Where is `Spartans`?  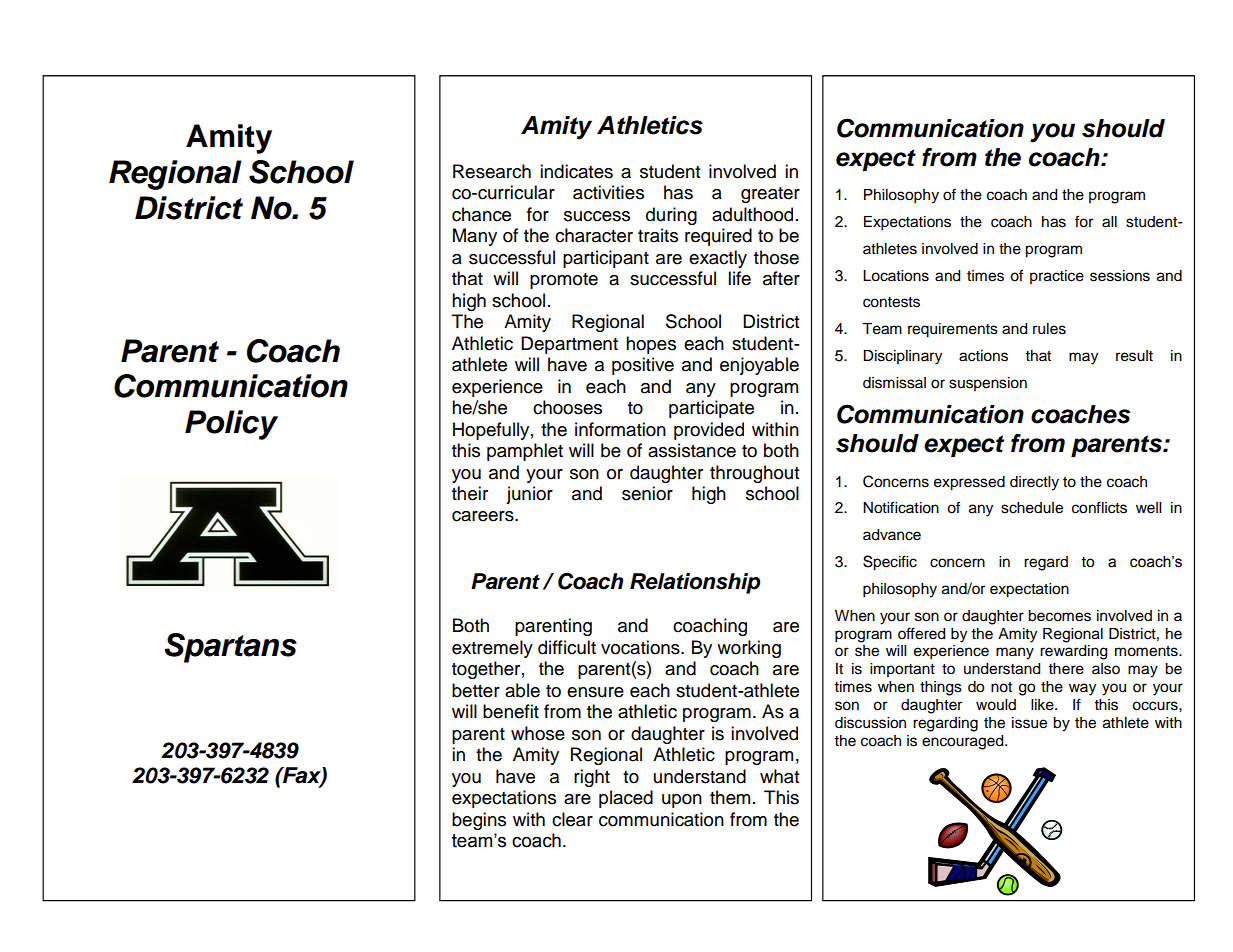 Spartans is located at coordinates (230, 648).
